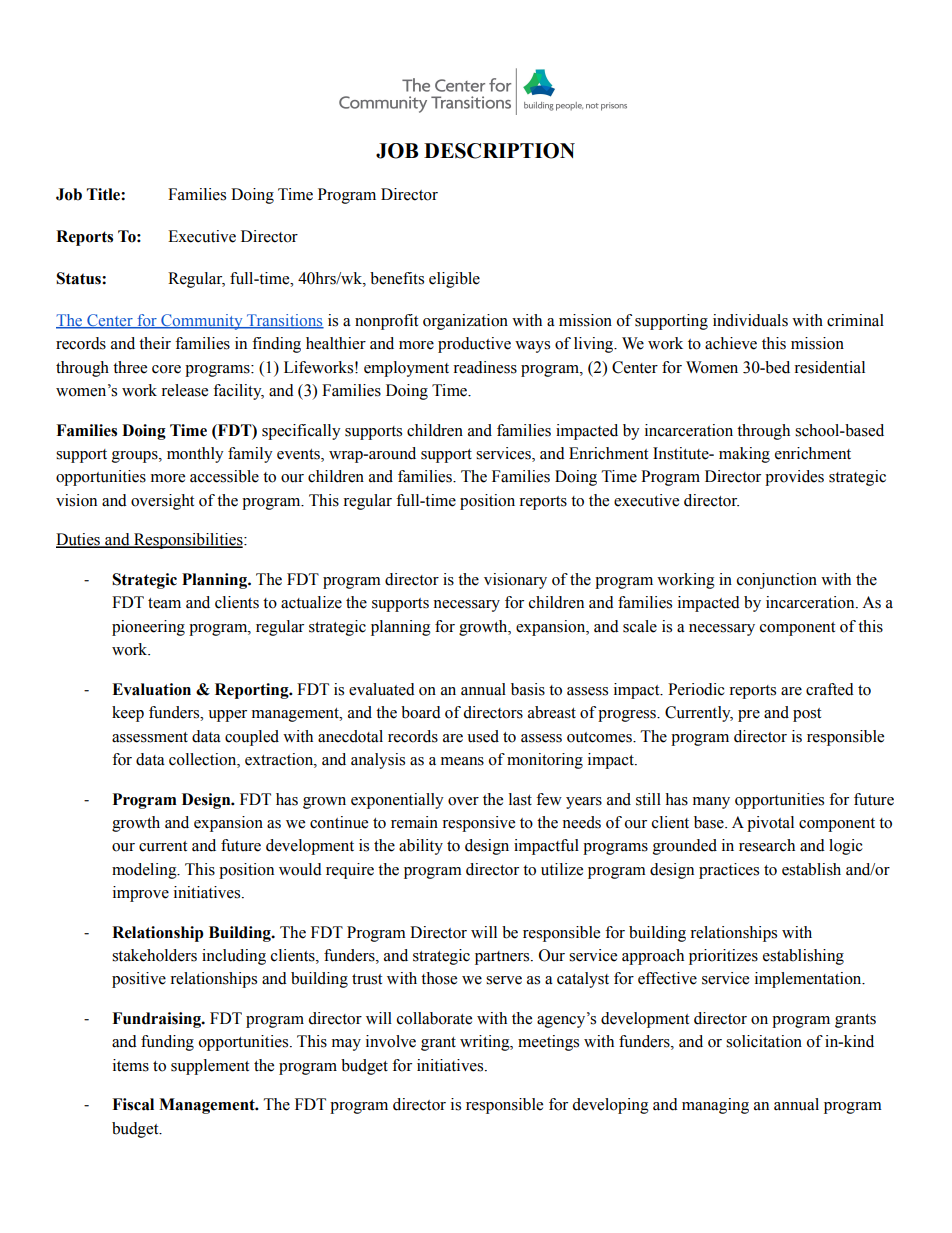  What do you see at coordinates (148, 628) in the screenshot?
I see `pioneering` at bounding box center [148, 628].
